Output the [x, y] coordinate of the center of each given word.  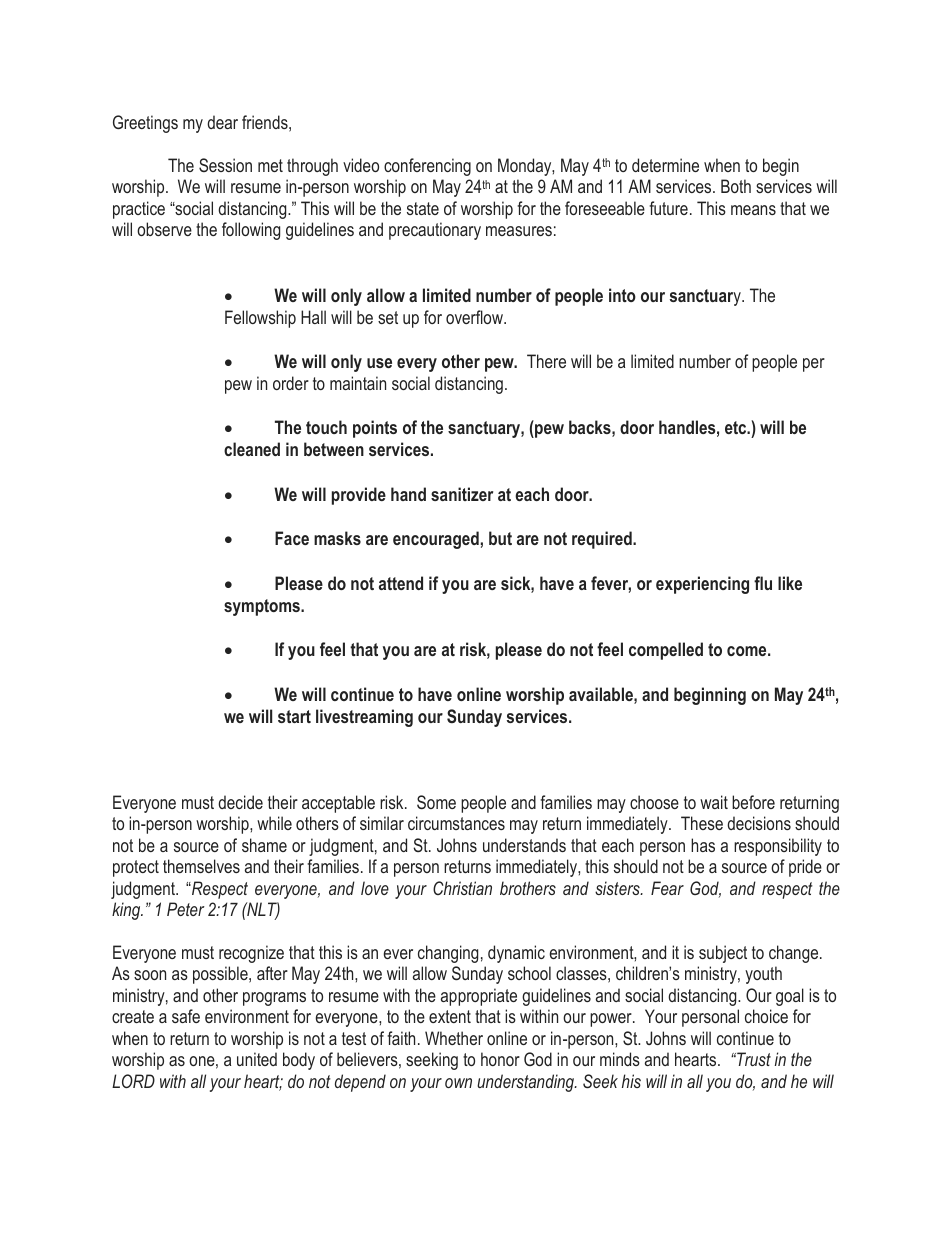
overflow [475, 317]
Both [736, 186]
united [257, 1059]
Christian [462, 888]
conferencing [427, 167]
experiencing [702, 585]
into [622, 295]
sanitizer [462, 494]
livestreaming [364, 718]
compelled [666, 651]
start [294, 716]
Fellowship [260, 319]
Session [225, 165]
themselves [201, 866]
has [703, 845]
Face [292, 538]
